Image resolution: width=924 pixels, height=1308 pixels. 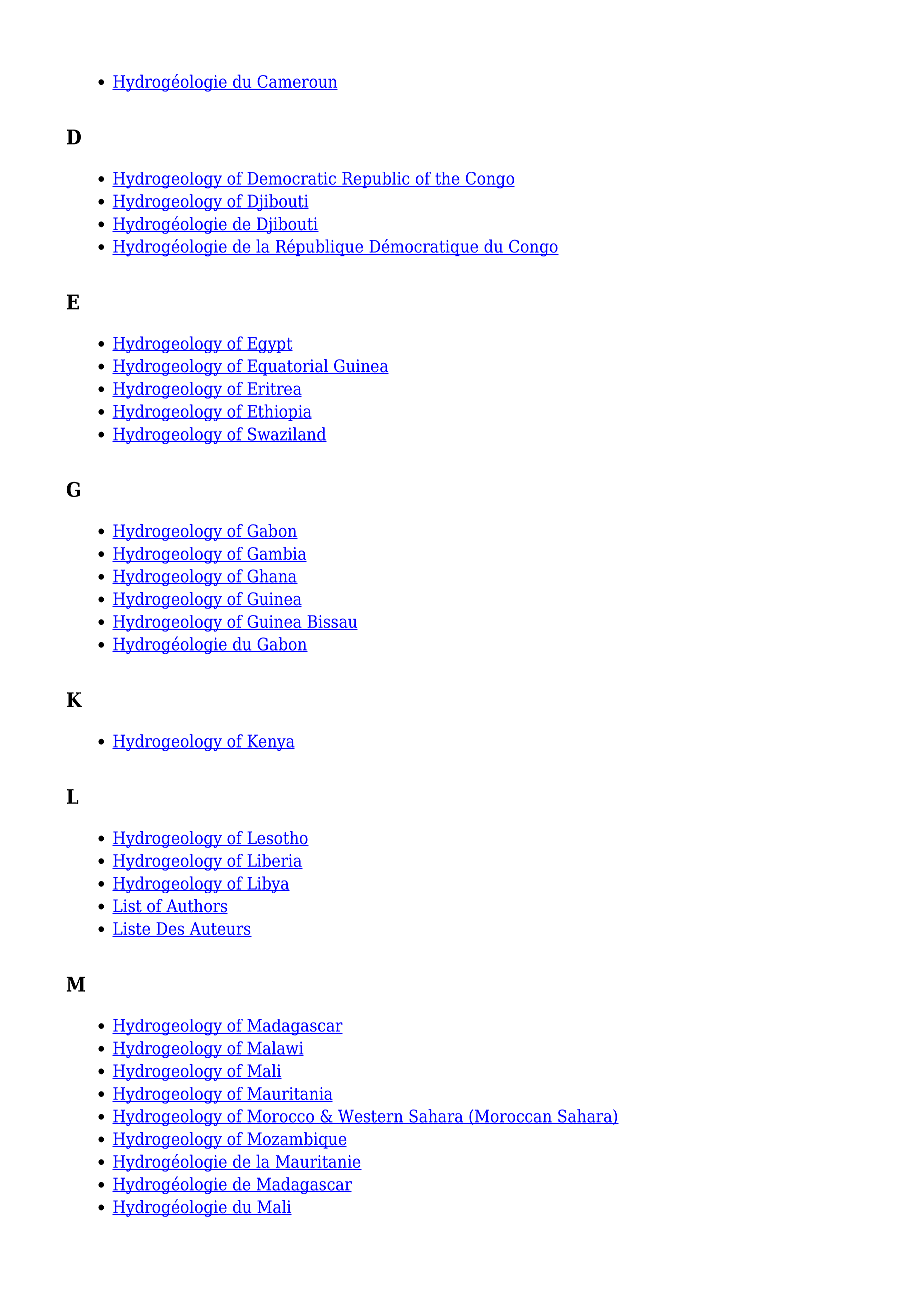 I want to click on Swaziland, so click(x=286, y=434).
